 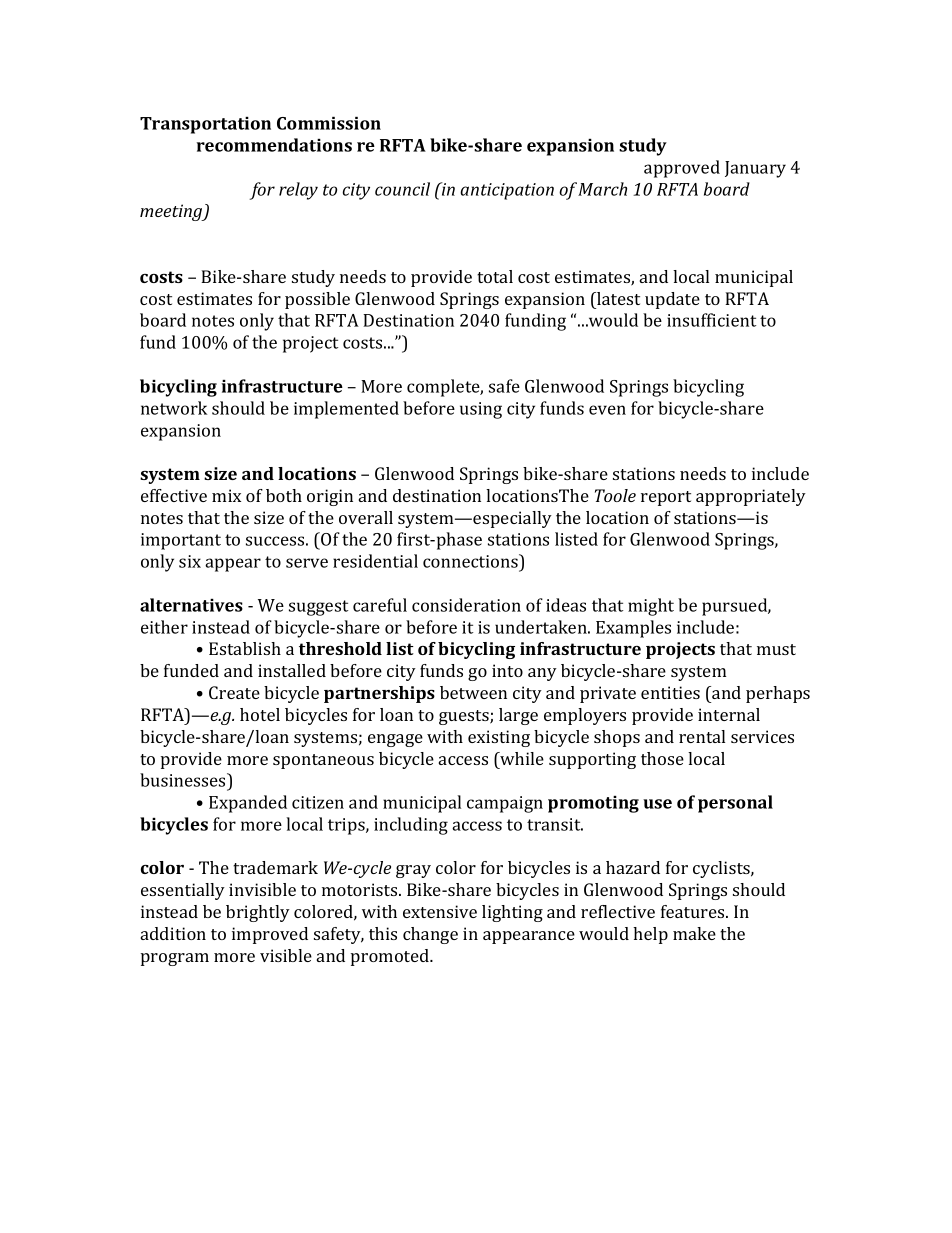 I want to click on approved, so click(x=682, y=169).
